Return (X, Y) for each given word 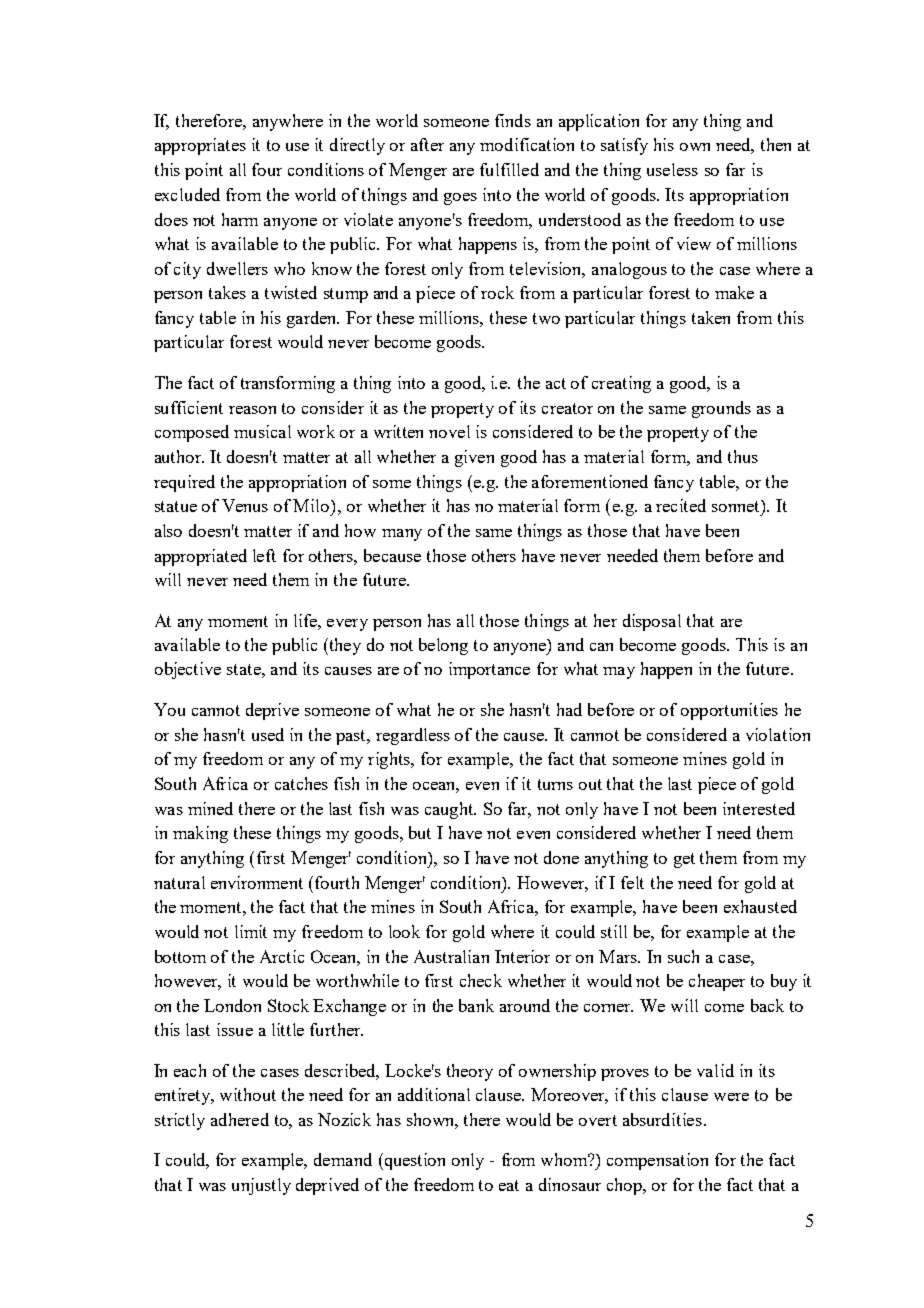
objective (188, 670)
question (413, 1161)
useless (672, 169)
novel (449, 431)
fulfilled (509, 169)
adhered (240, 1119)
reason (252, 410)
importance (489, 670)
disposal (652, 622)
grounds (721, 409)
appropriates (200, 146)
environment (257, 882)
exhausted (760, 906)
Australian (451, 956)
